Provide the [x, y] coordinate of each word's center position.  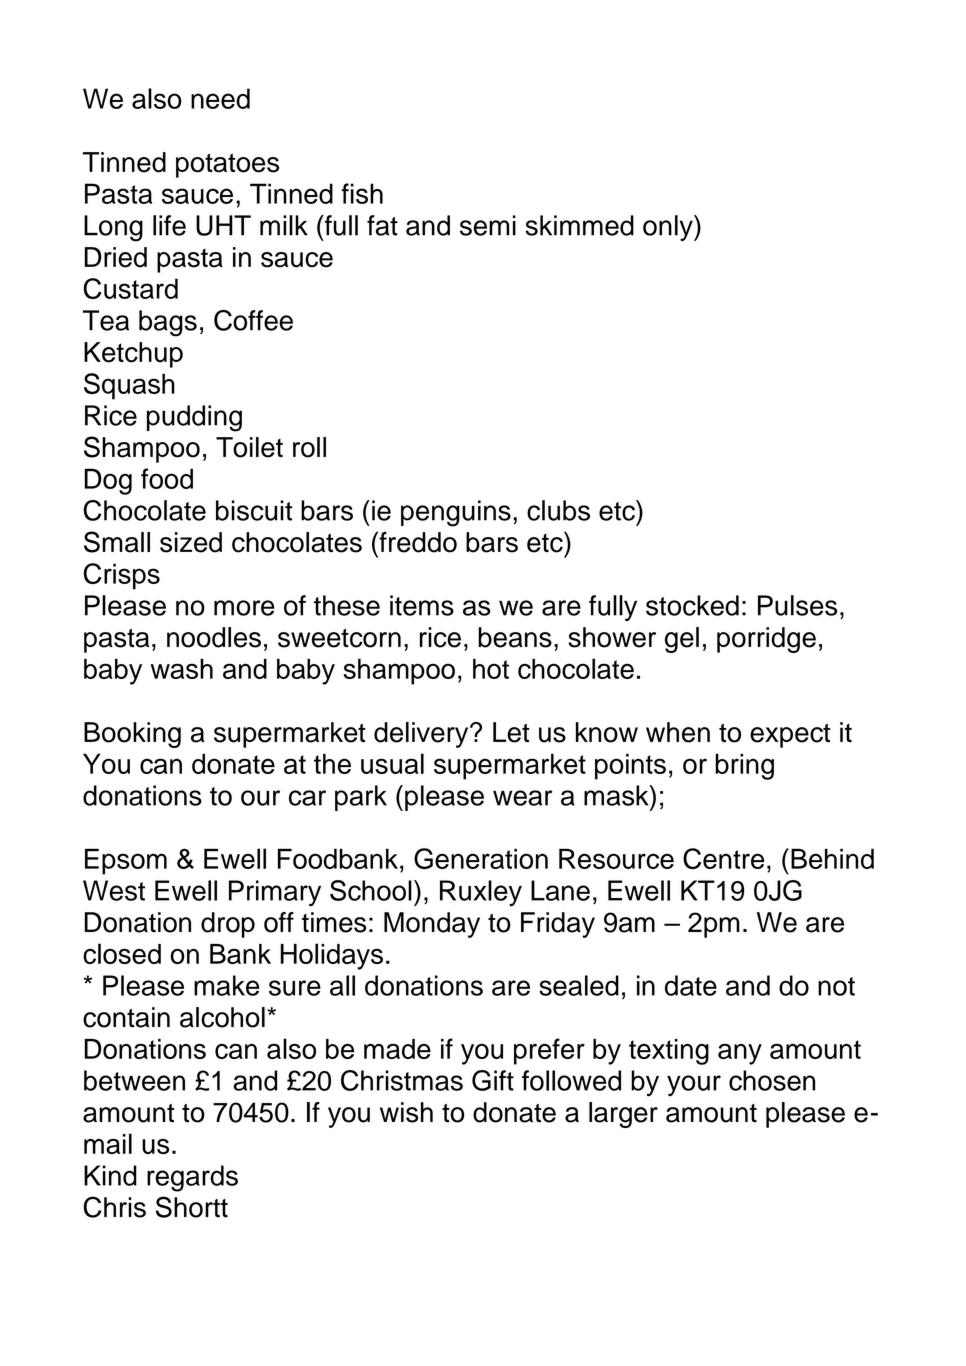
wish [406, 1112]
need [220, 98]
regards [192, 1178]
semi [488, 225]
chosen [772, 1080]
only [669, 228]
